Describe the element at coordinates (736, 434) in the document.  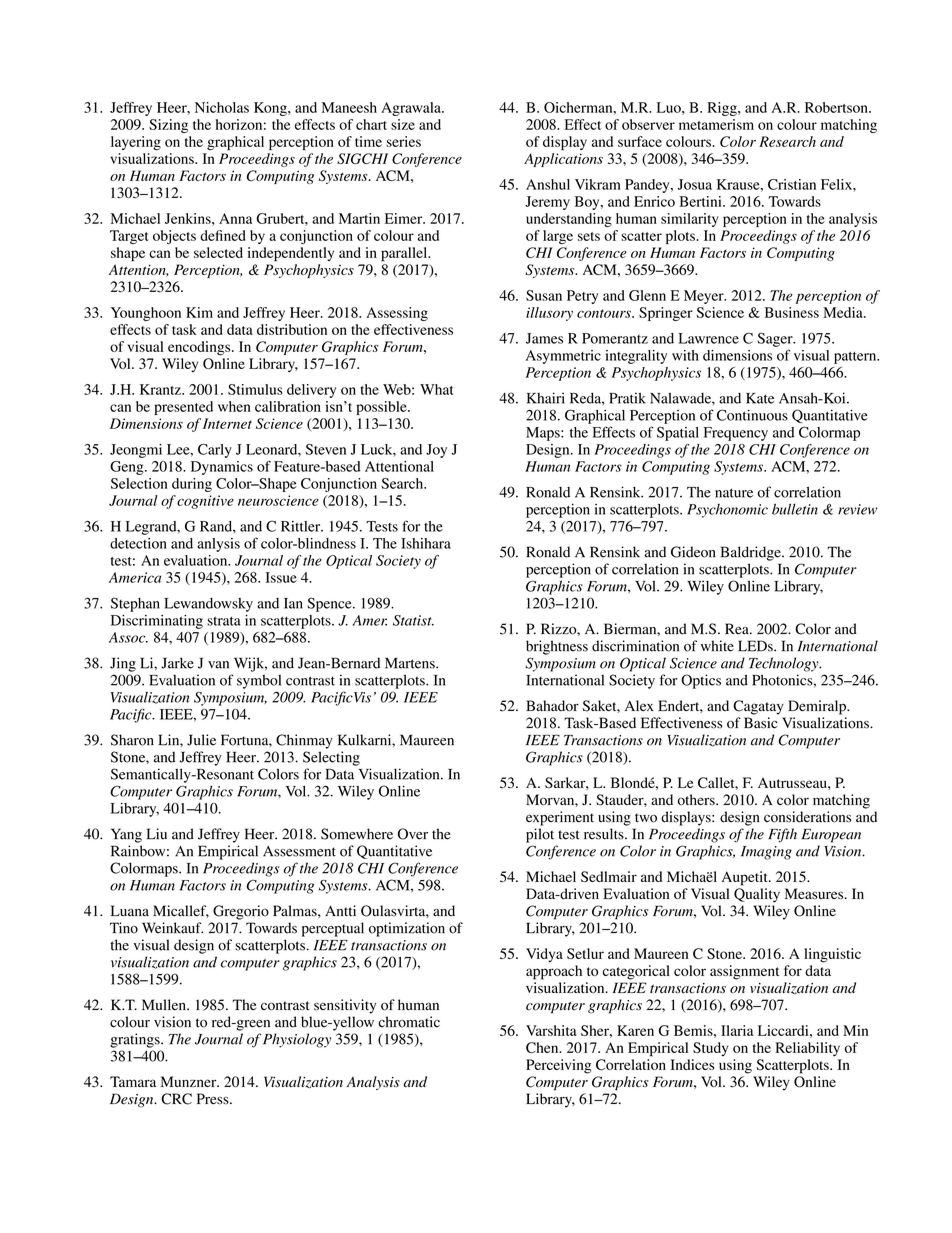
I see `Frequency` at that location.
